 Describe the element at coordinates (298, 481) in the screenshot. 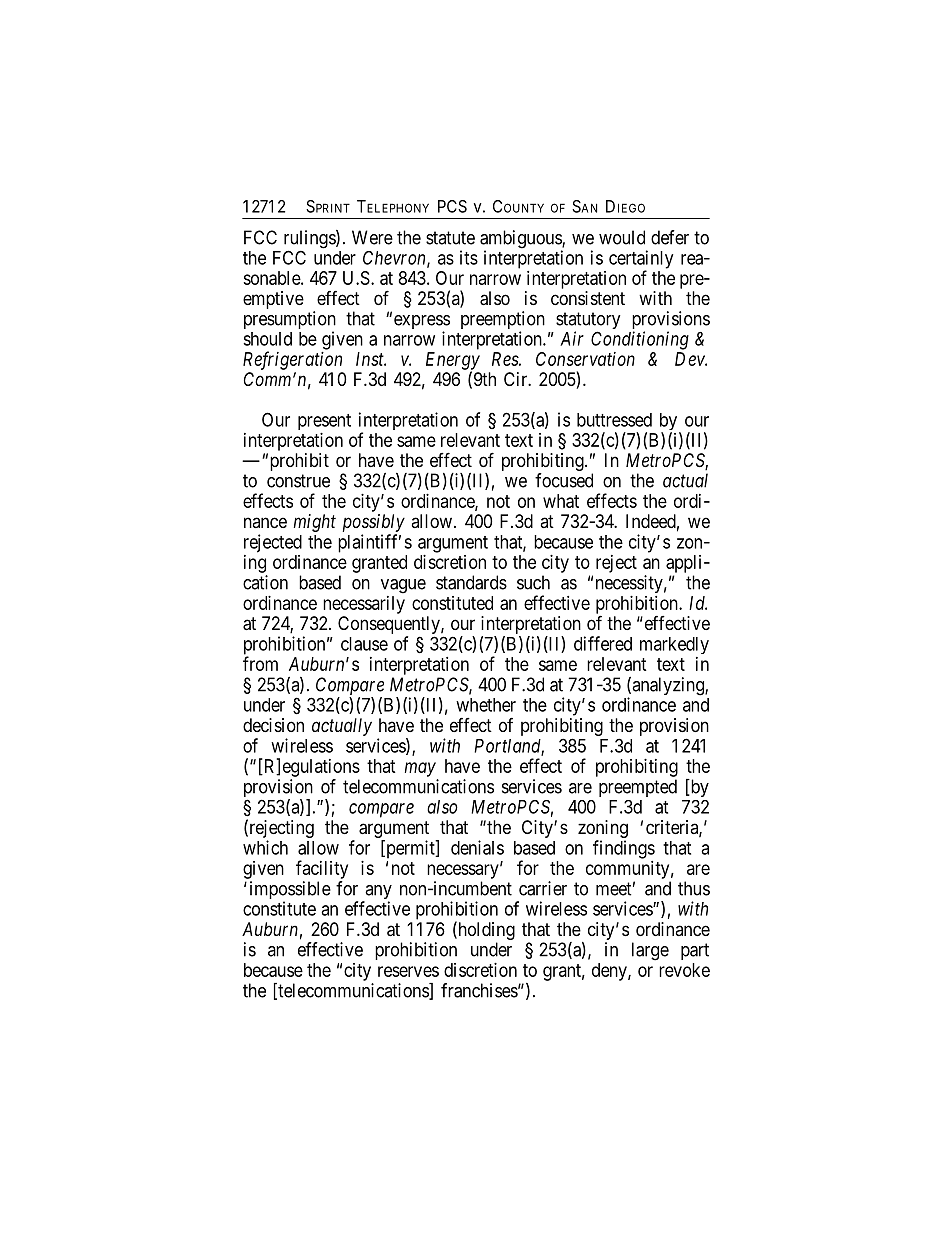

I see `construe` at that location.
